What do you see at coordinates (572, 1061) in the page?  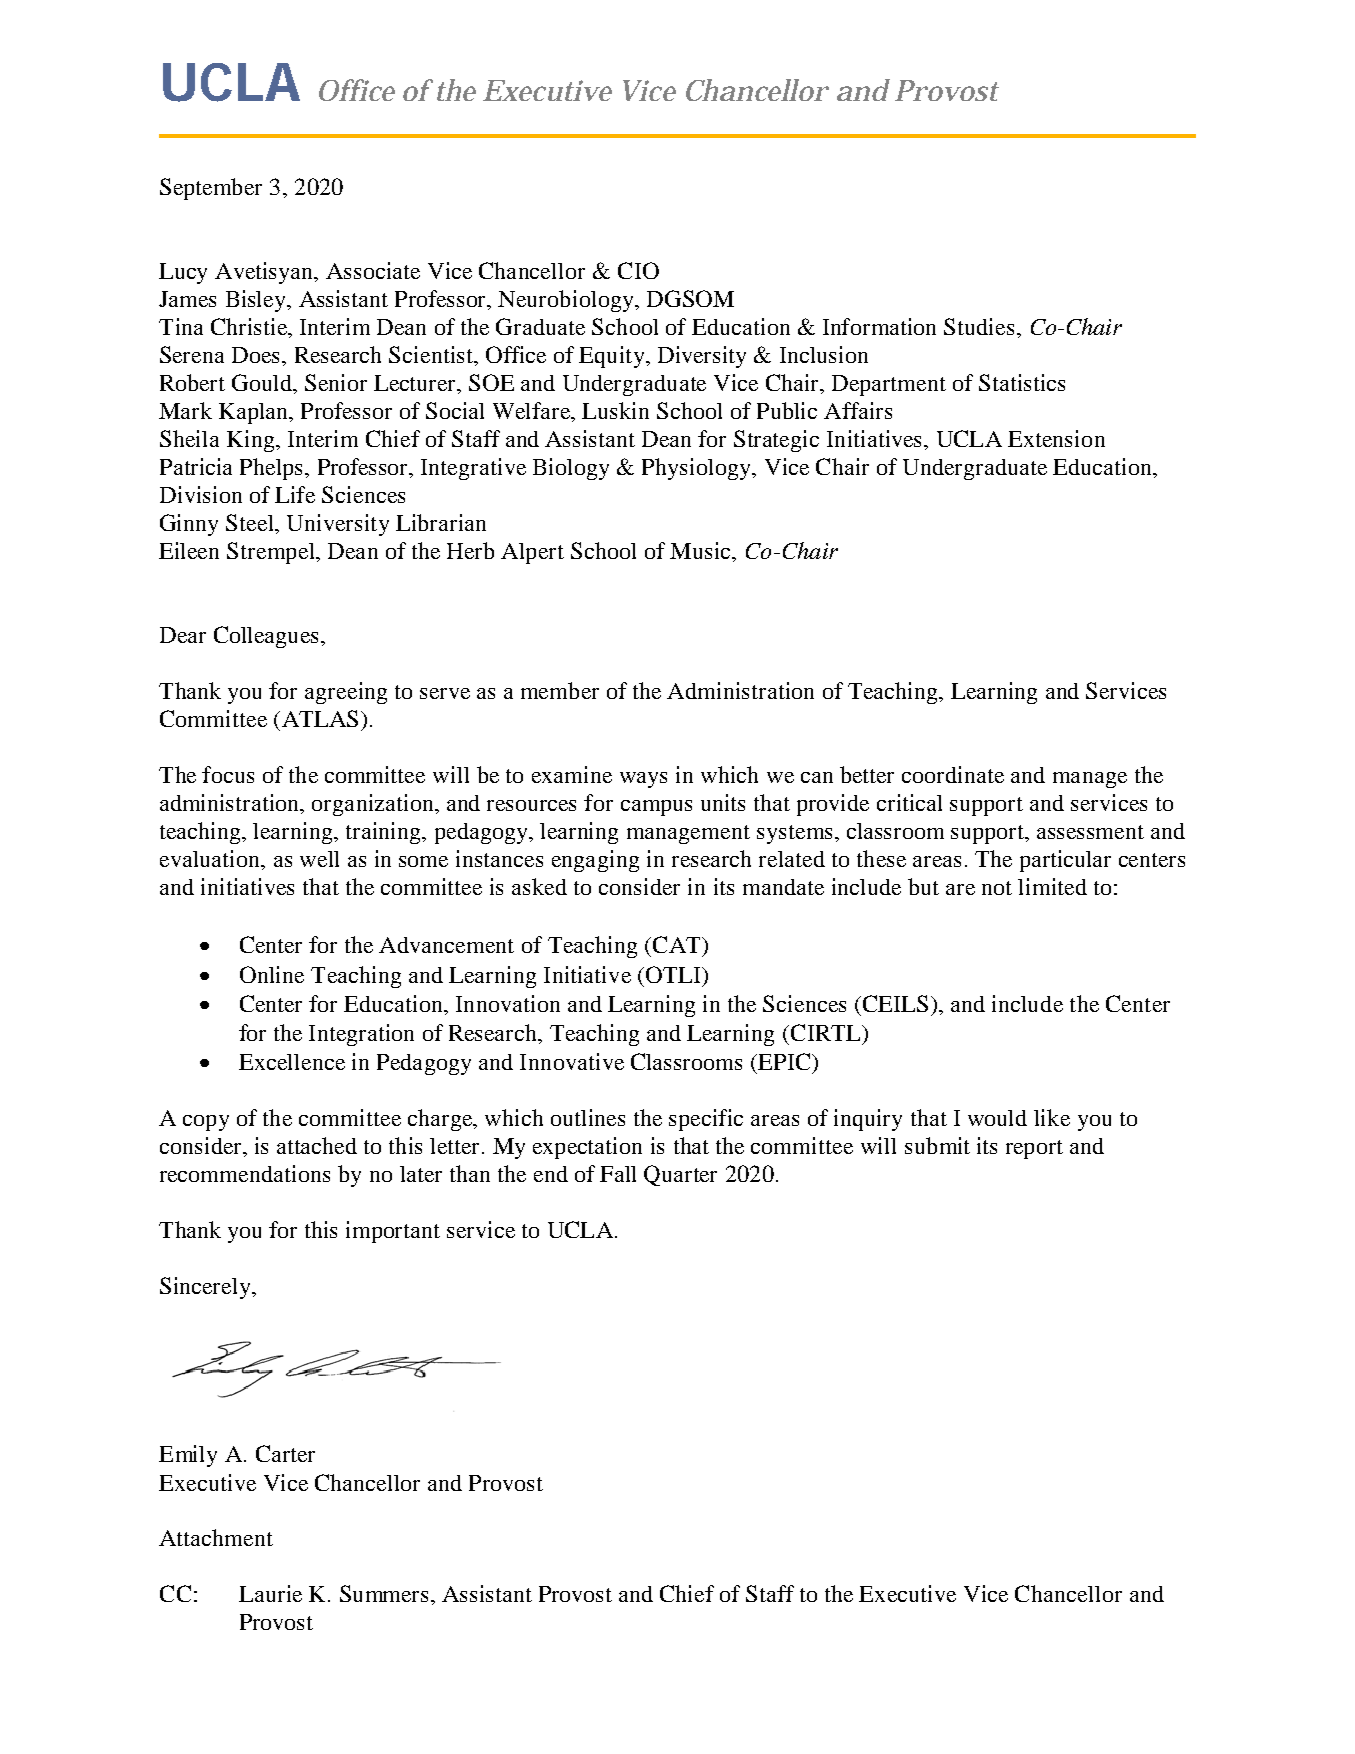 I see `Innovative` at bounding box center [572, 1061].
